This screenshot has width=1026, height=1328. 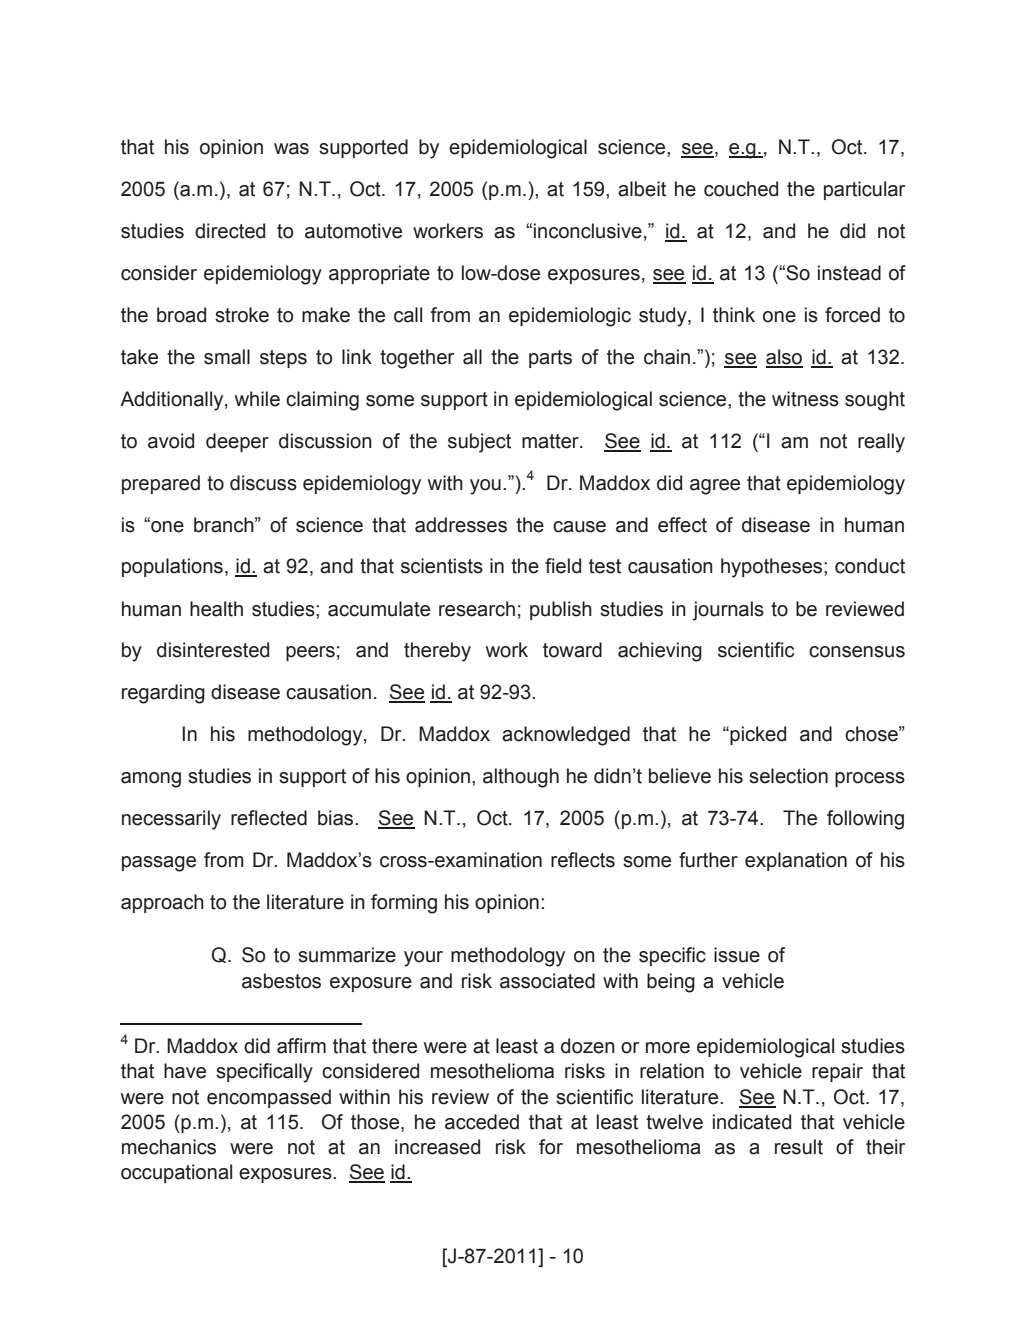 I want to click on disinterested, so click(x=213, y=650).
